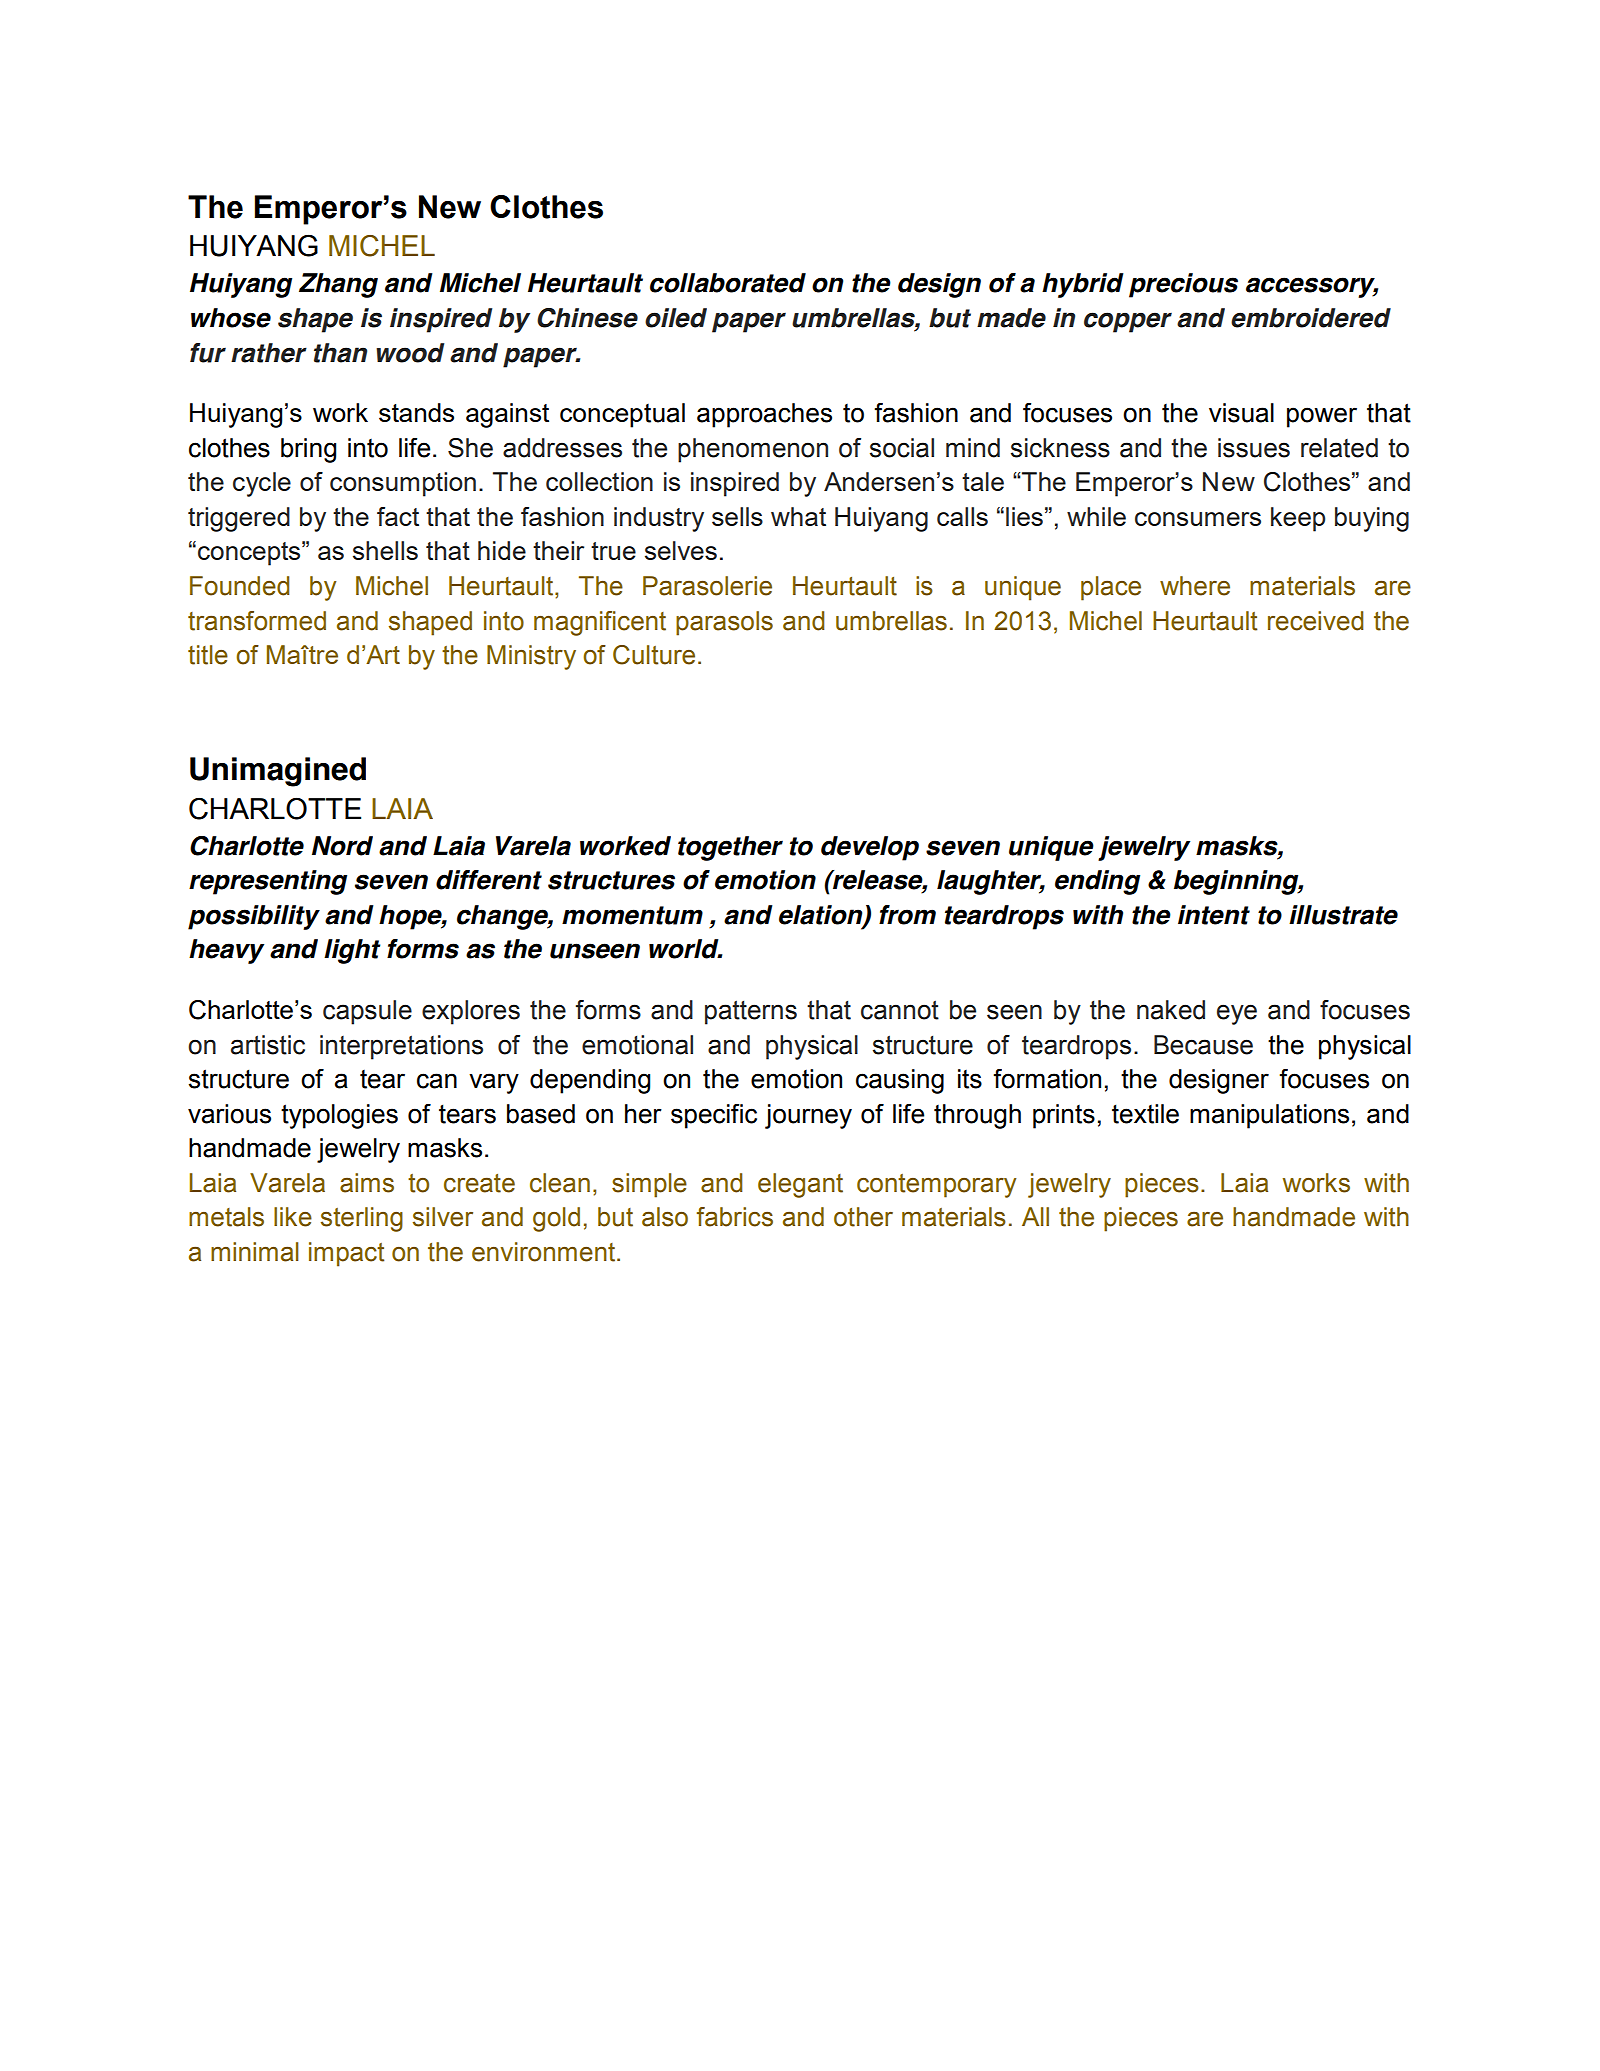 This screenshot has height=2071, width=1600. What do you see at coordinates (724, 623) in the screenshot?
I see `parasols` at bounding box center [724, 623].
